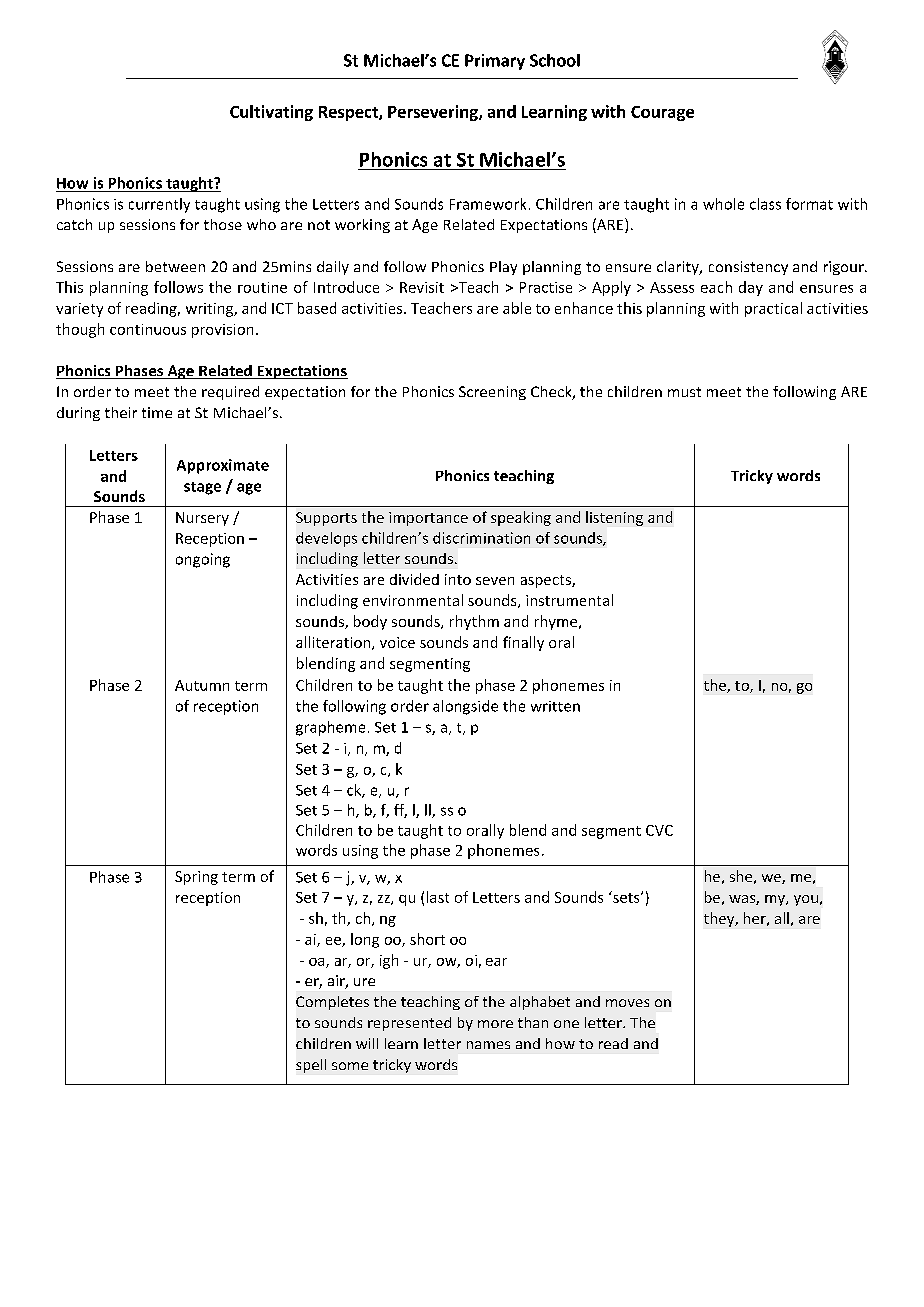 This page has height=1307, width=924. I want to click on CVC, so click(659, 830).
